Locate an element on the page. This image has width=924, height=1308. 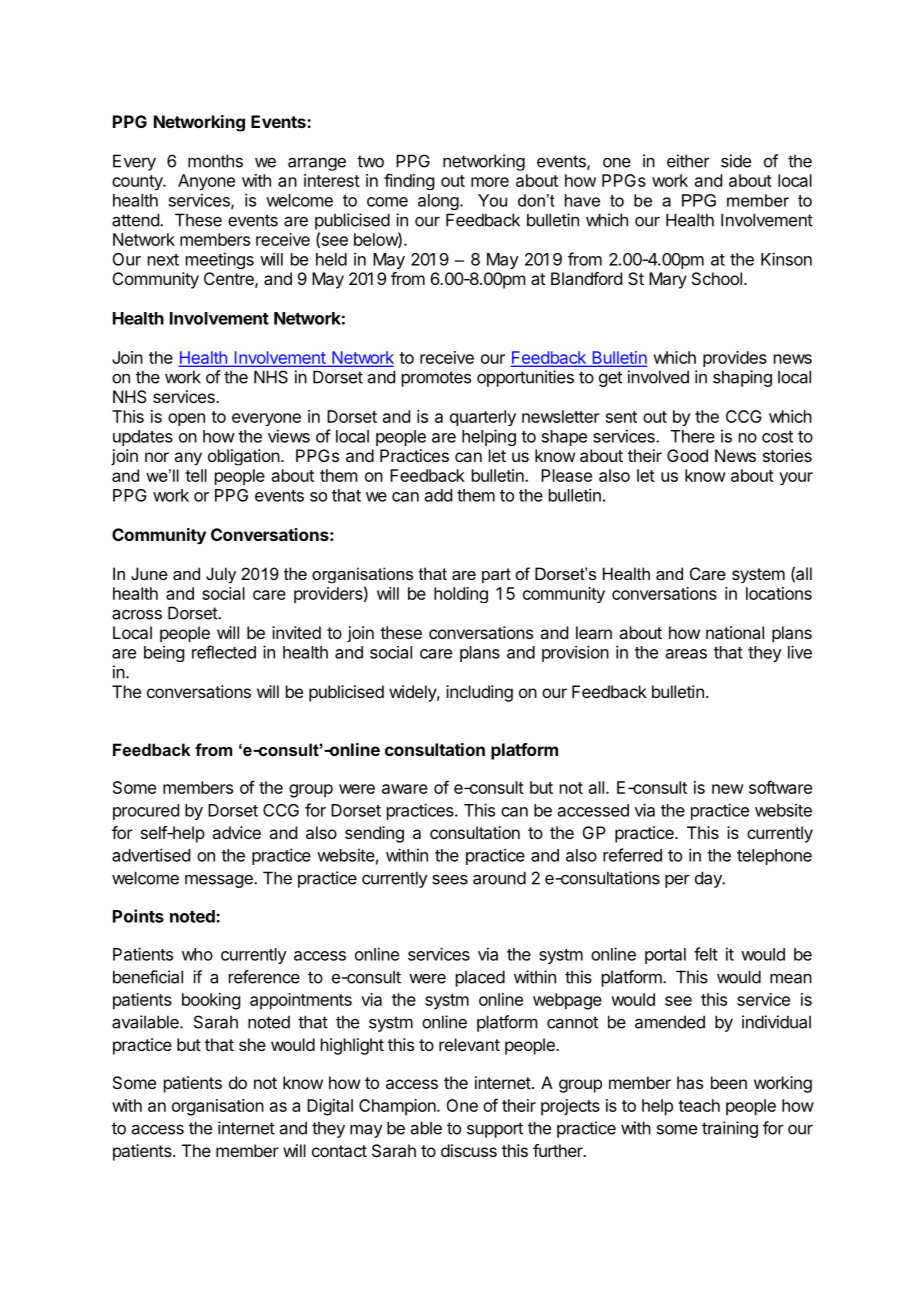
aware is located at coordinates (405, 789).
